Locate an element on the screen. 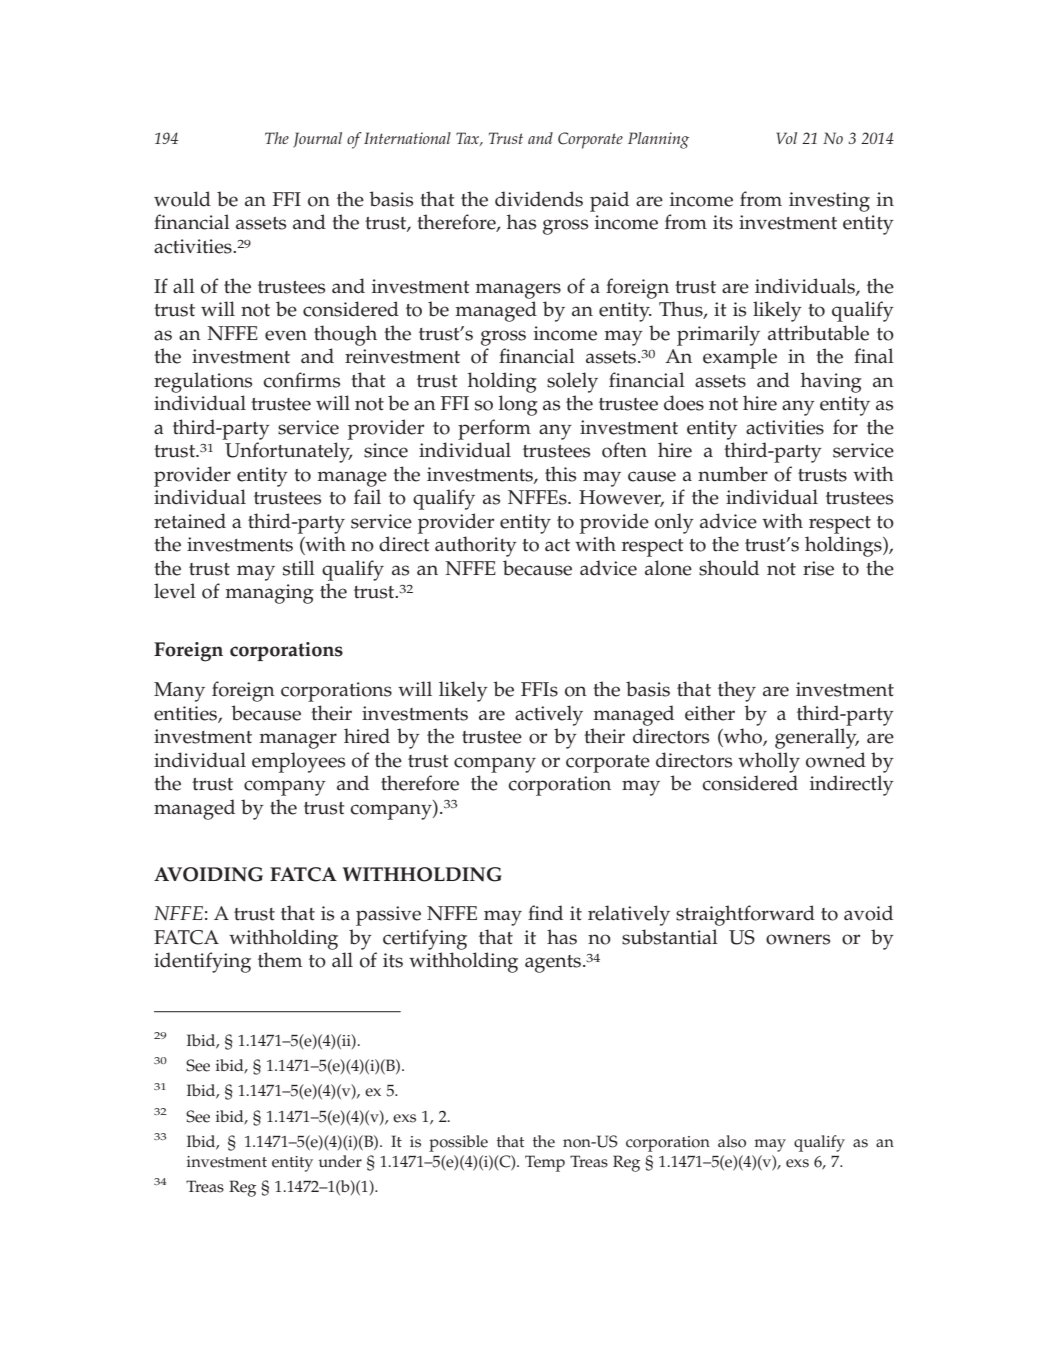  actively is located at coordinates (549, 715).
